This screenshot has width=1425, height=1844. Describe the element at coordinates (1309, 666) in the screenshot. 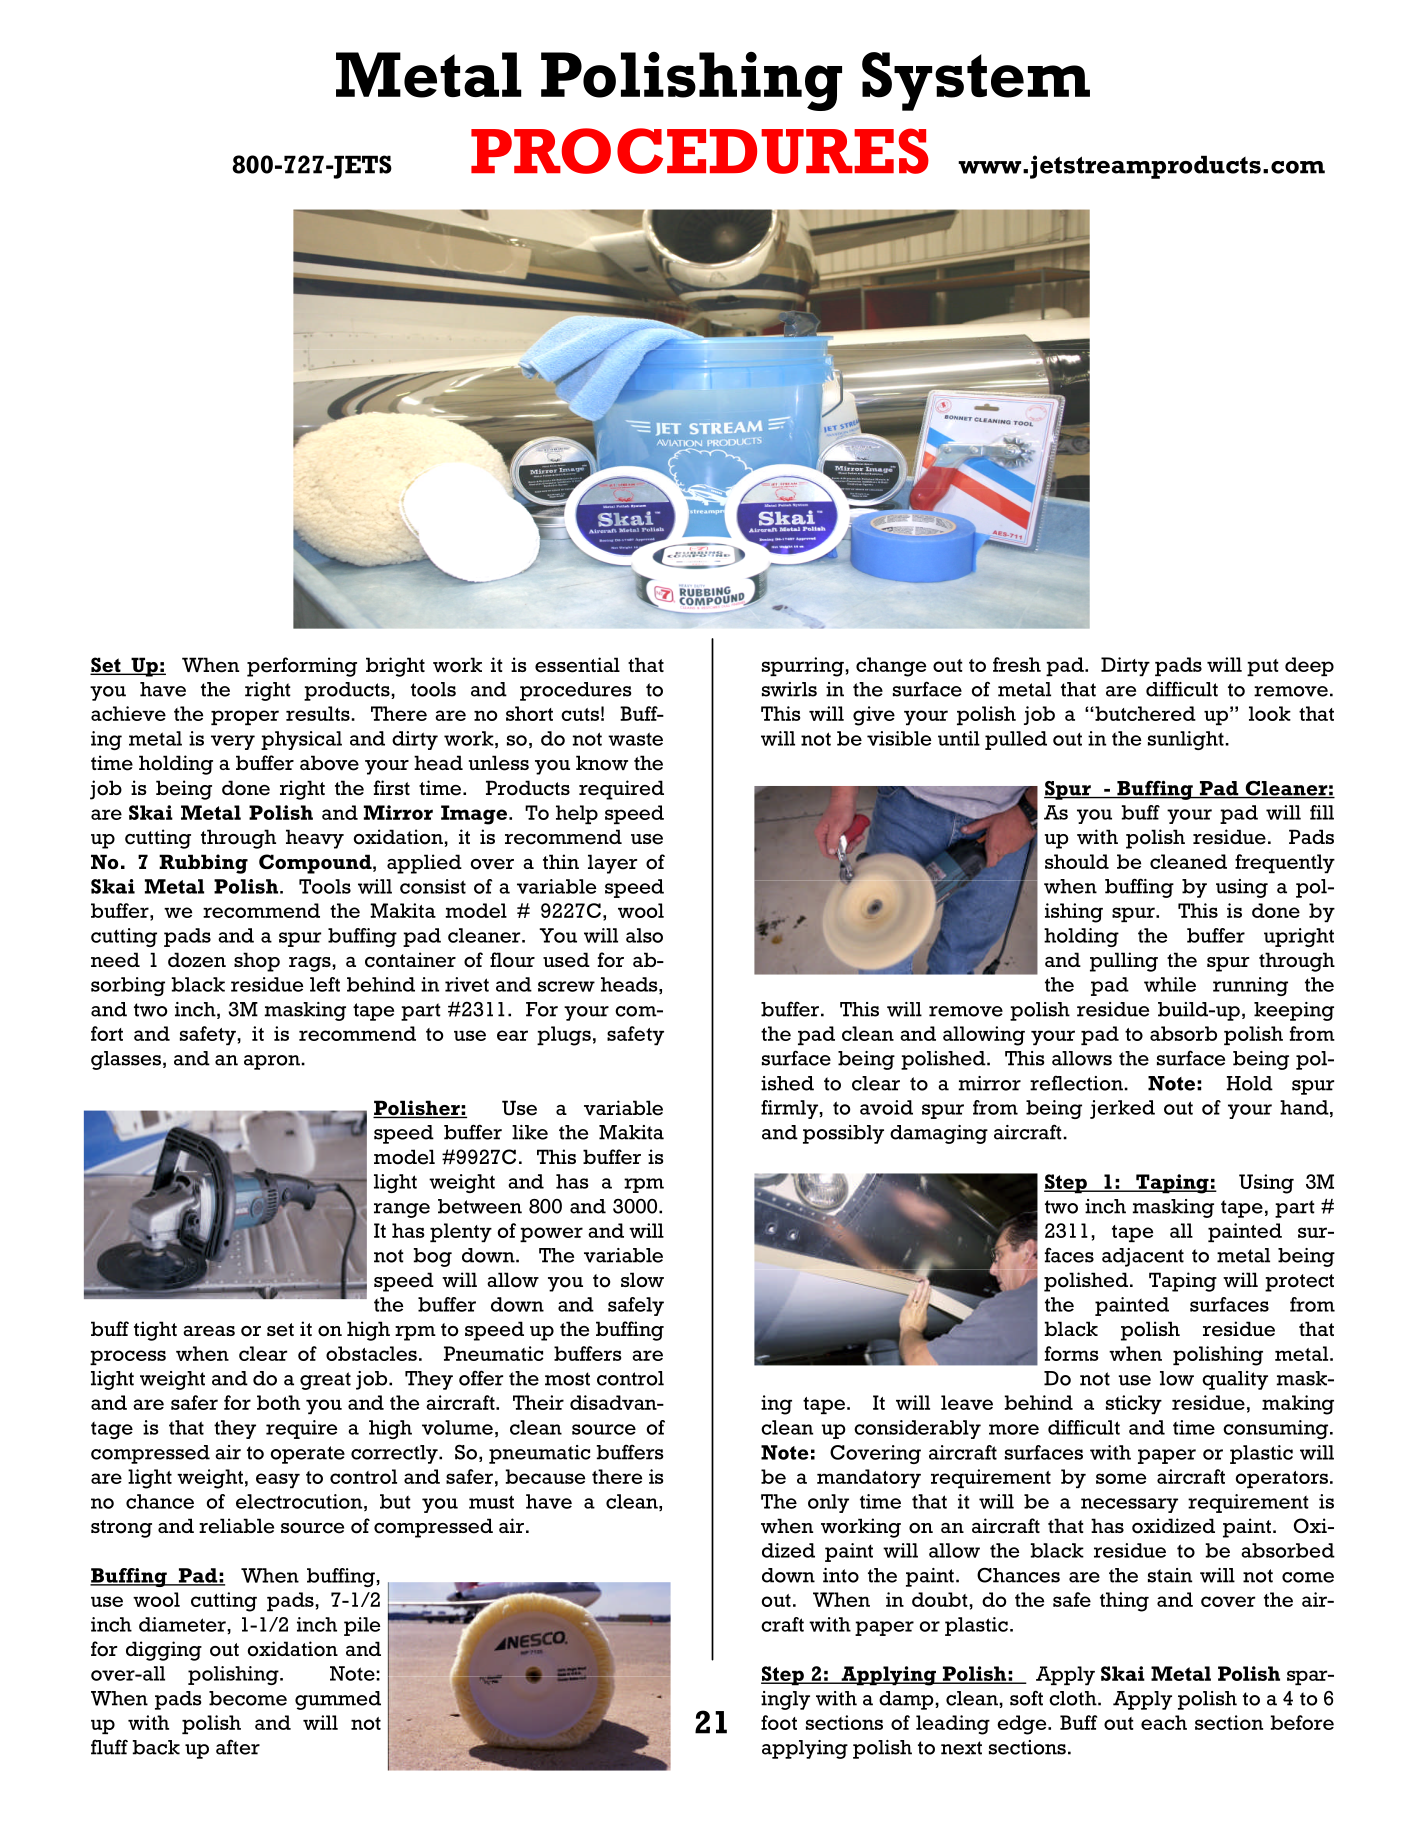

I see `deep` at that location.
